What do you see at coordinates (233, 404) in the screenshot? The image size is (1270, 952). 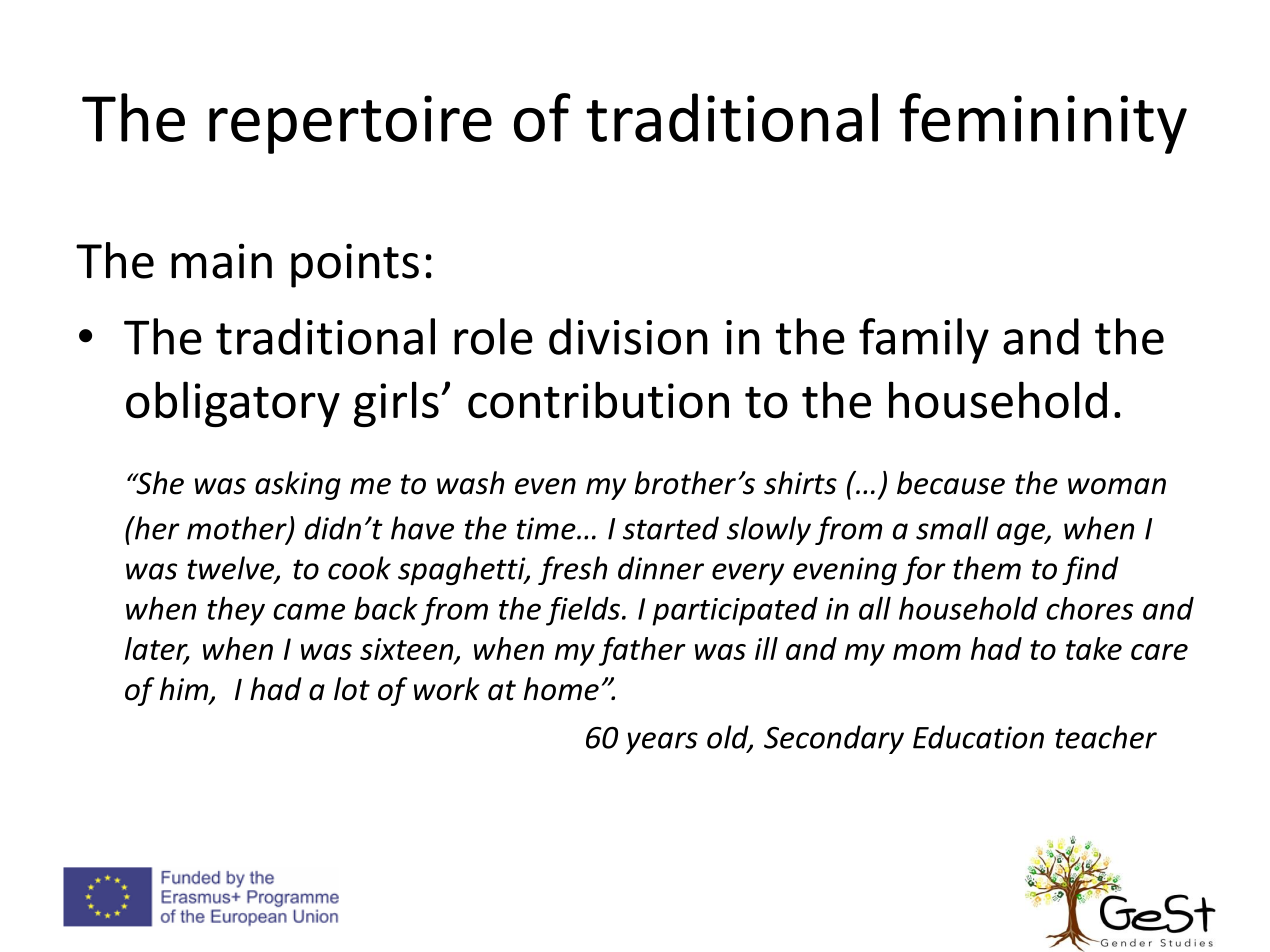 I see `obligatory` at bounding box center [233, 404].
